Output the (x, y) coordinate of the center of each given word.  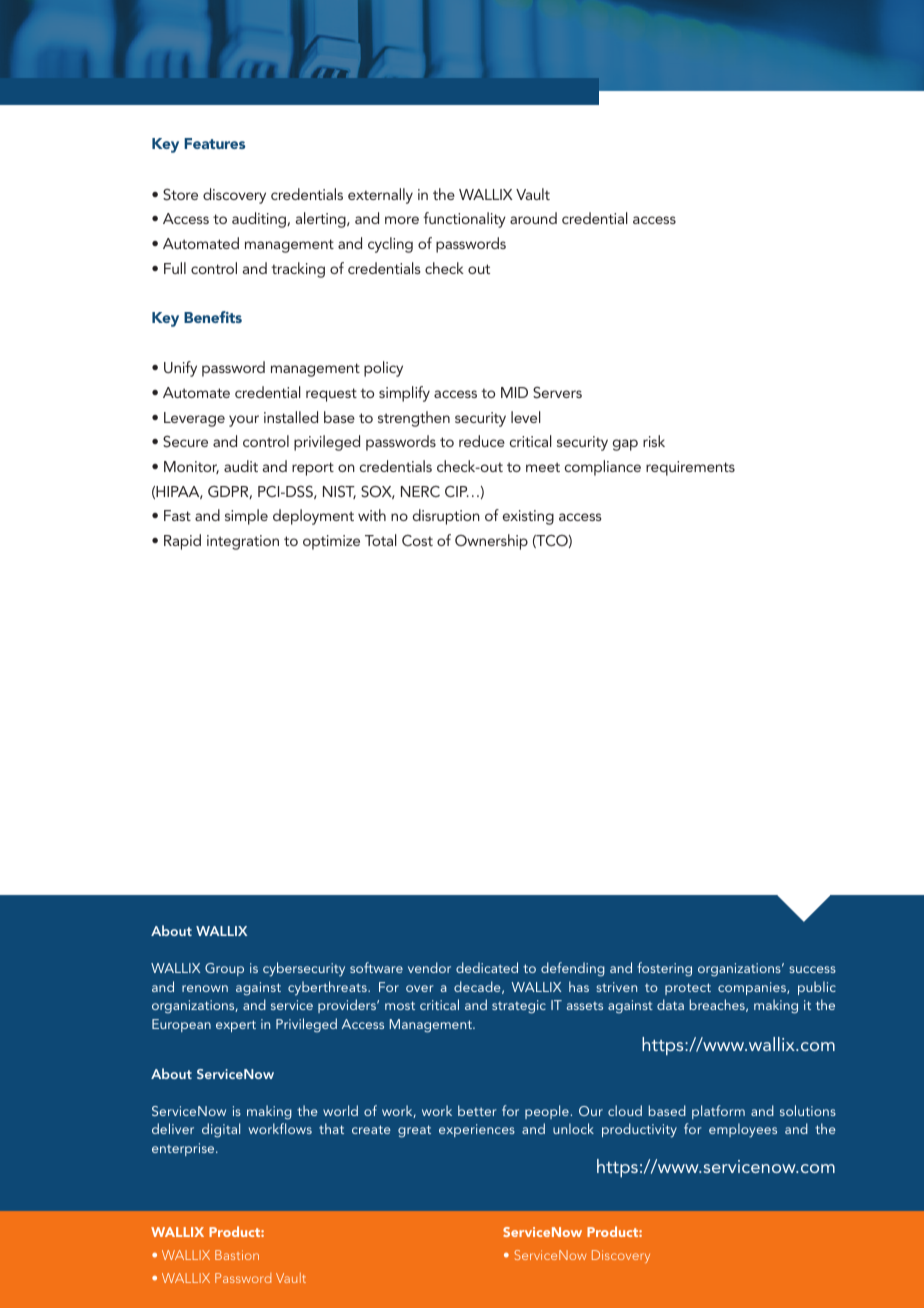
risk (654, 441)
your (244, 421)
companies (753, 988)
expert (236, 1026)
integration (243, 542)
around (533, 218)
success (812, 969)
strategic (519, 1007)
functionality (464, 220)
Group (224, 969)
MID (514, 392)
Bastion (237, 1255)
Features (214, 143)
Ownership (491, 542)
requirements (690, 468)
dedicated (487, 967)
